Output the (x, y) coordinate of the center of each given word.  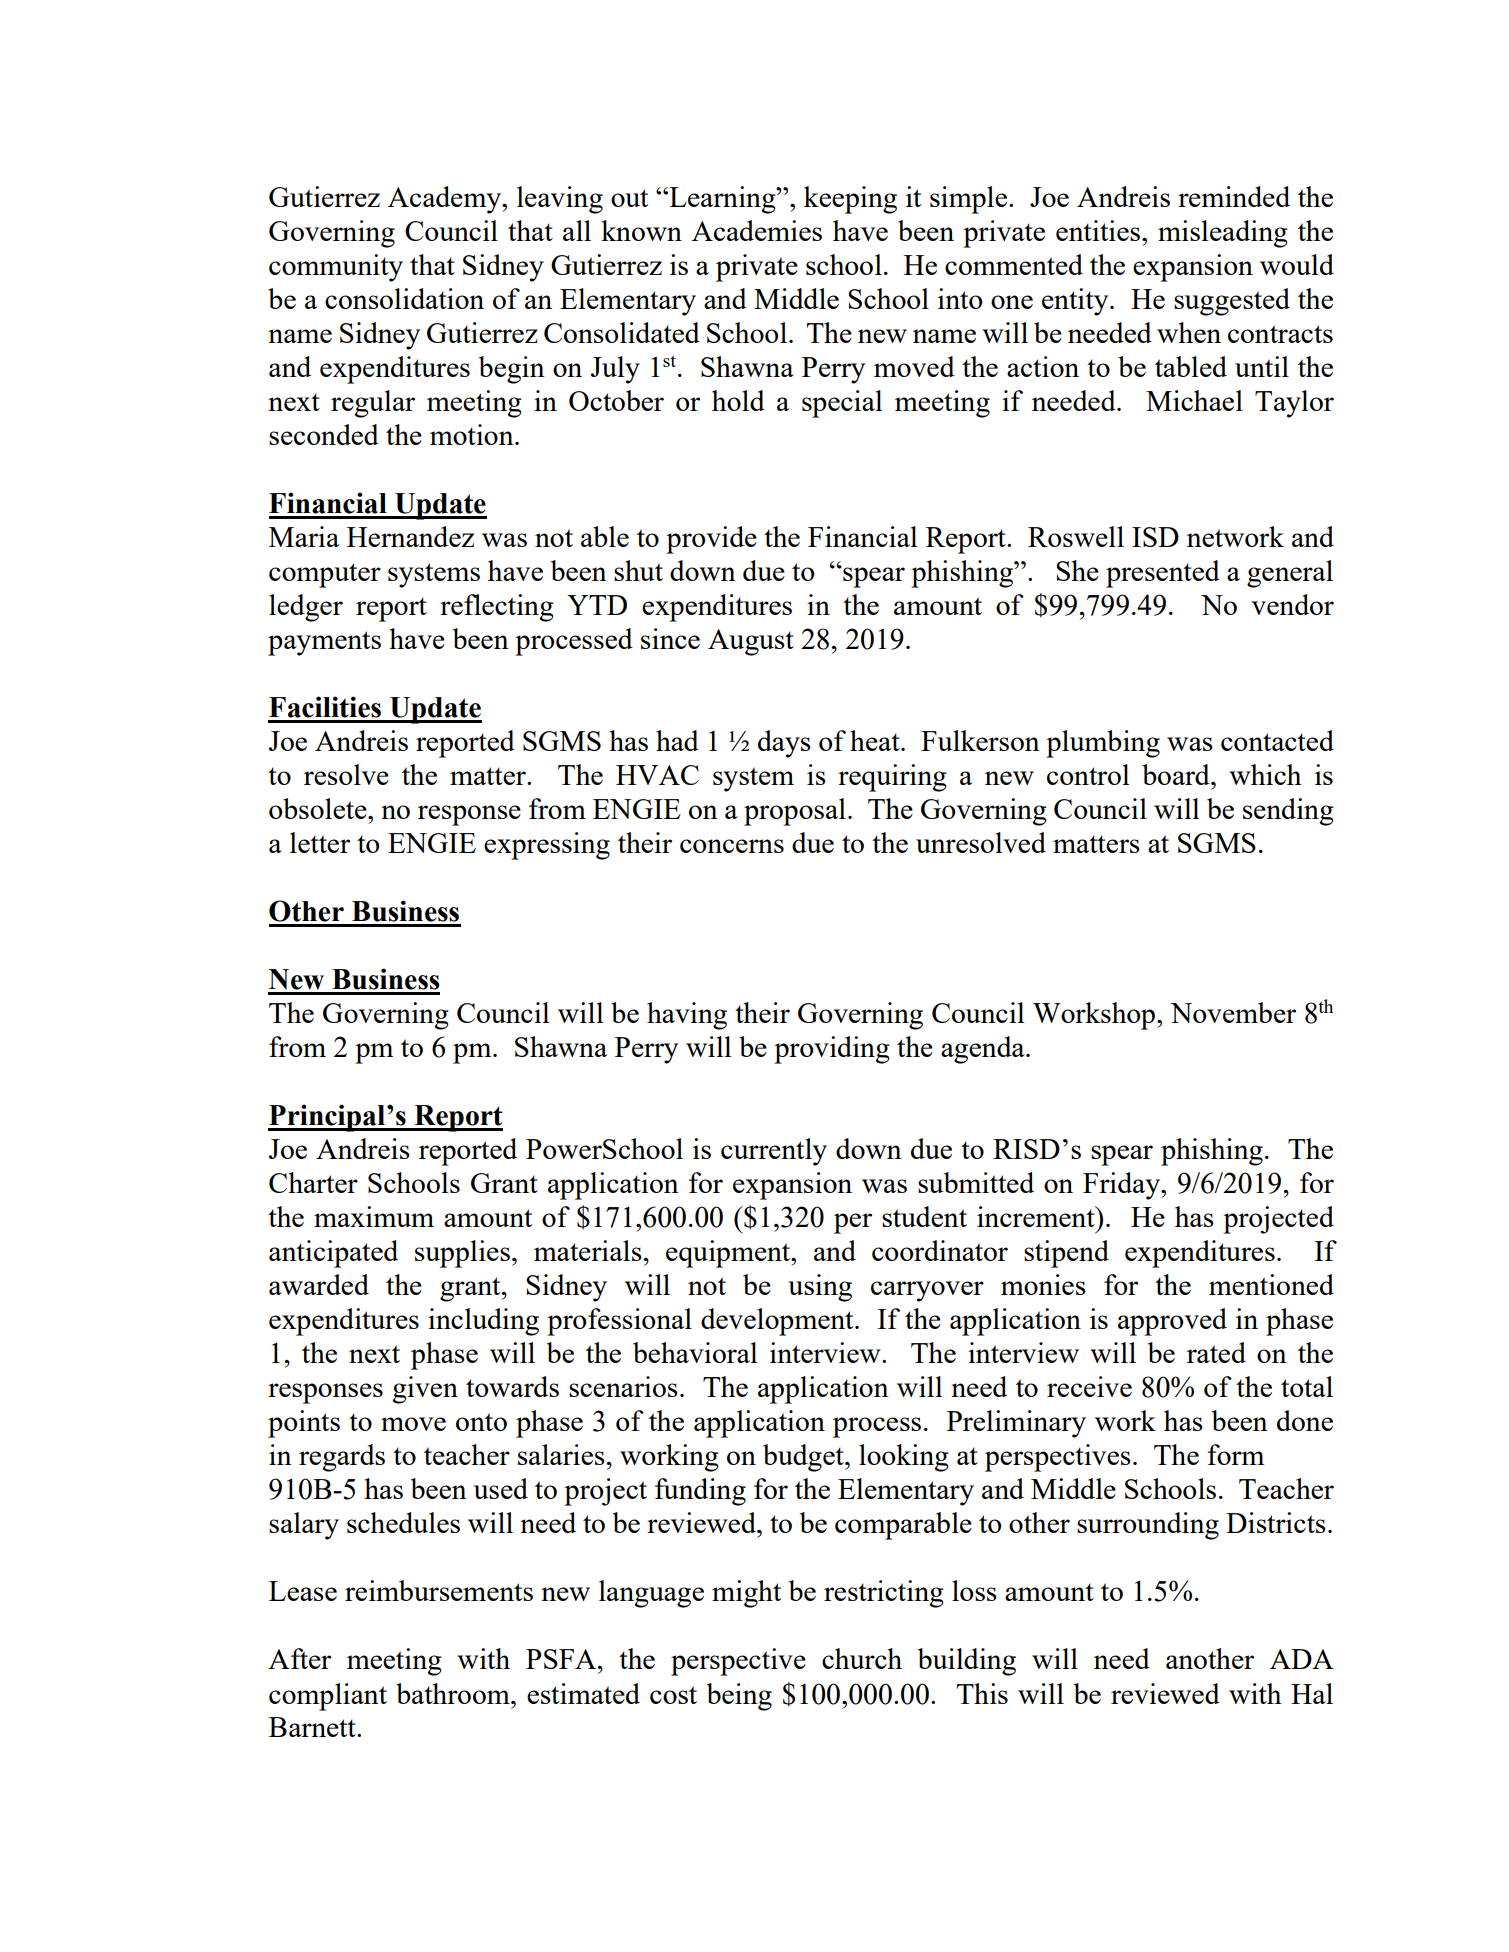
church (862, 1658)
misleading (1223, 234)
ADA (1302, 1659)
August (751, 642)
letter (320, 842)
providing (832, 1050)
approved (1172, 1322)
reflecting (497, 608)
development (778, 1322)
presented (1163, 574)
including (483, 1322)
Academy (445, 200)
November (1233, 1012)
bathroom (454, 1693)
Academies (757, 230)
